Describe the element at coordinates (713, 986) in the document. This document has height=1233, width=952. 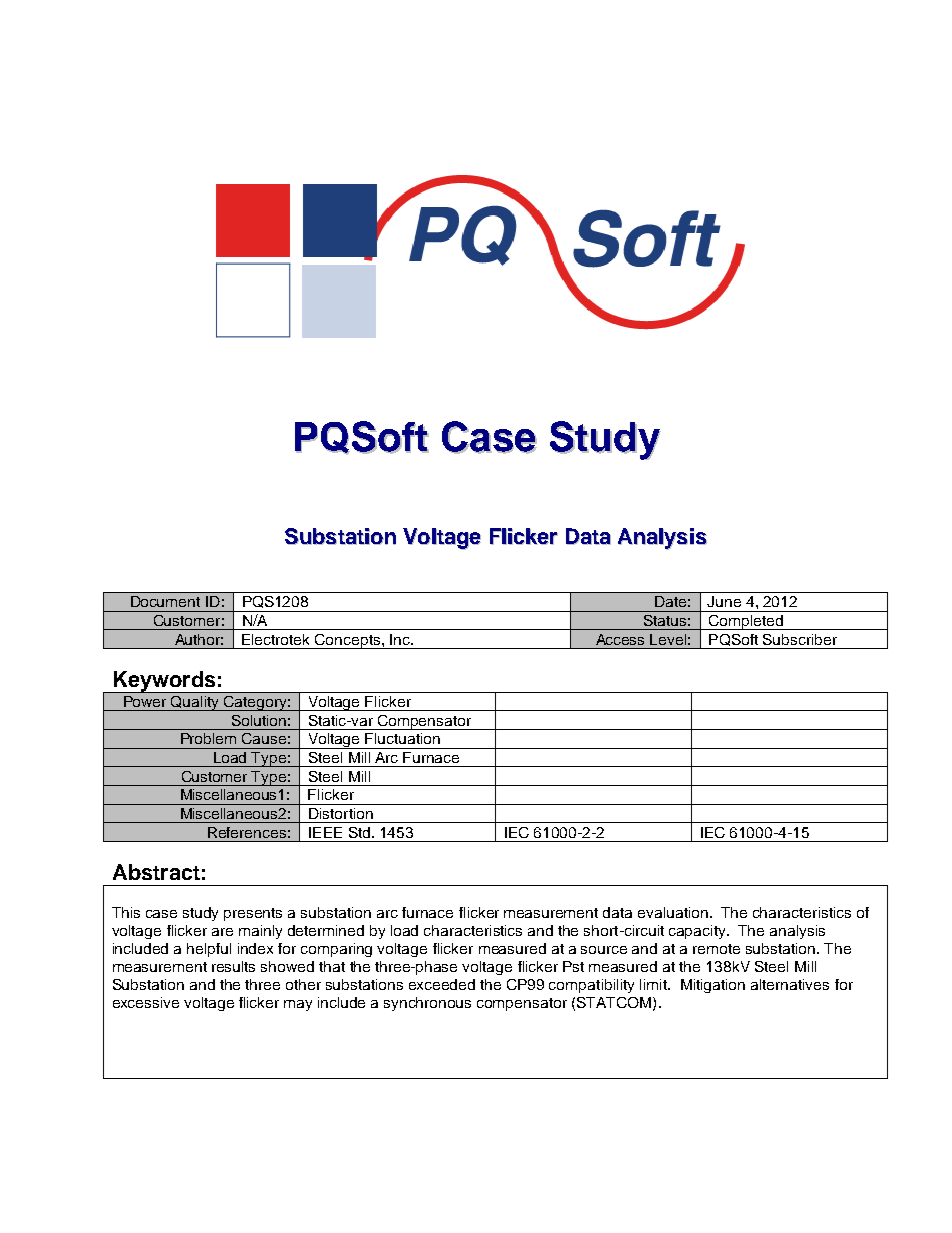
I see `Mitigation` at that location.
